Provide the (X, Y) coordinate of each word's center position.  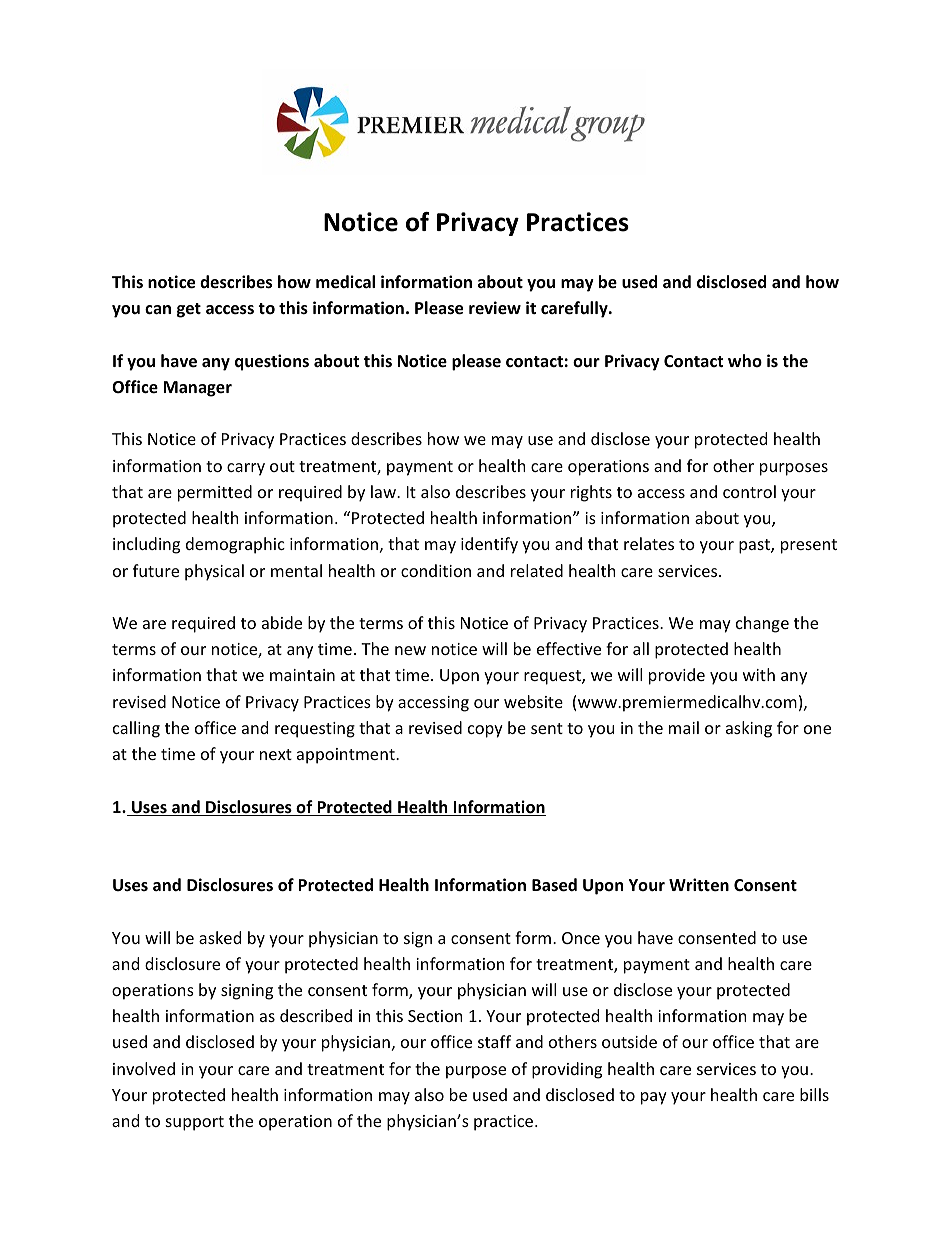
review (495, 308)
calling (136, 729)
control (749, 491)
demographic (235, 545)
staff (494, 1041)
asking (749, 729)
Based (554, 885)
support (195, 1123)
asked (220, 937)
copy (485, 731)
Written (699, 885)
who (745, 360)
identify (489, 545)
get (189, 310)
